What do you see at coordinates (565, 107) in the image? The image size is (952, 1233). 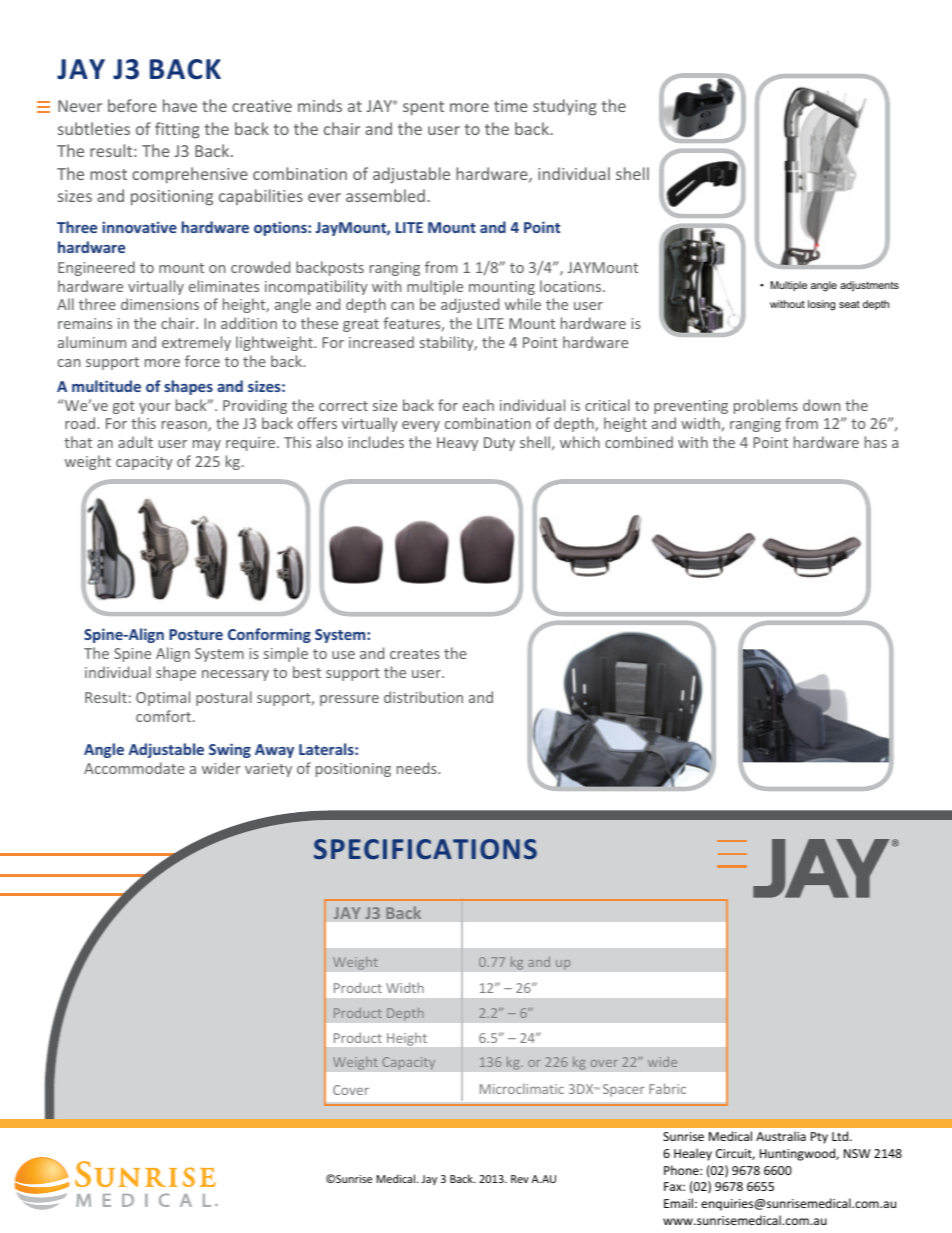 I see `studying` at bounding box center [565, 107].
